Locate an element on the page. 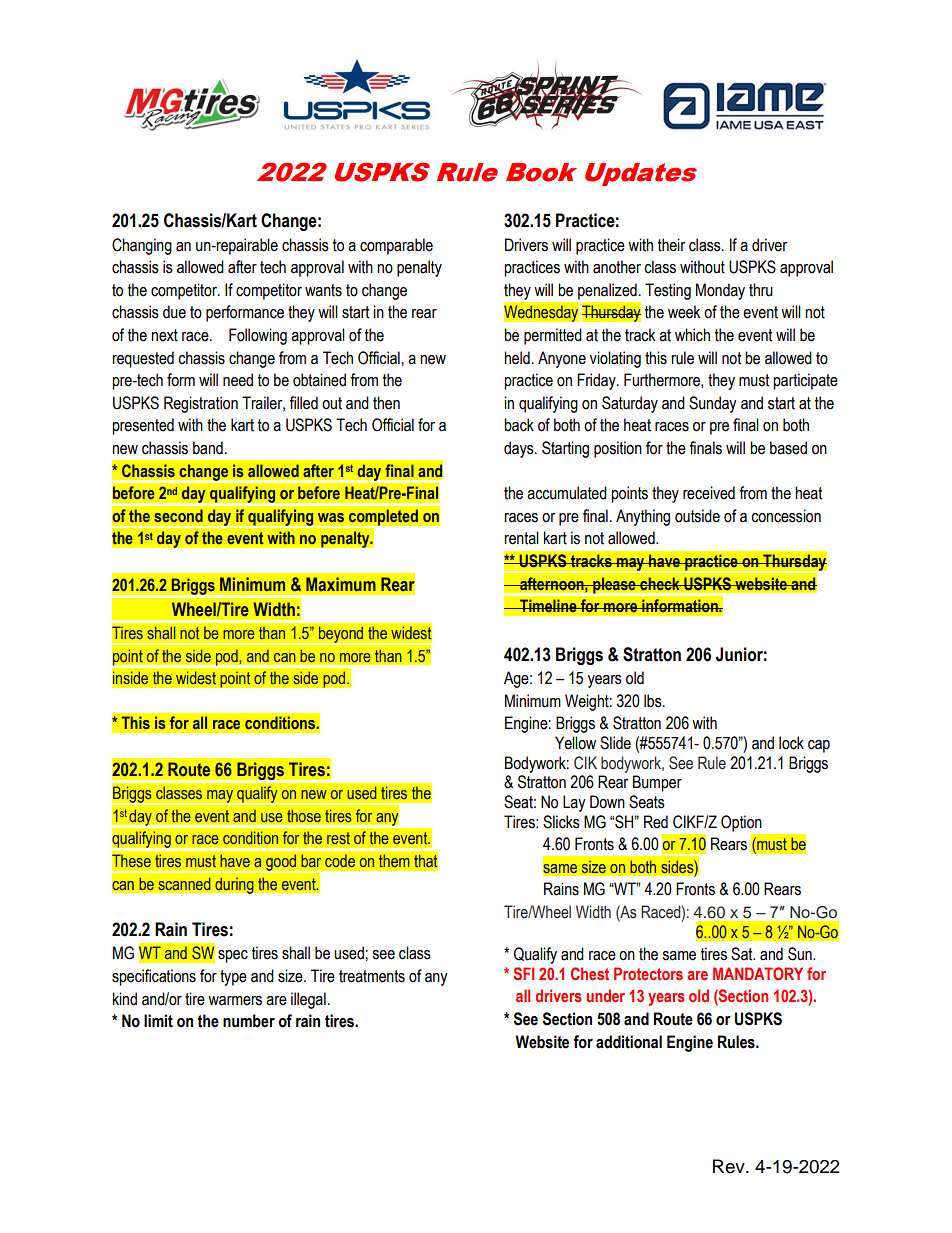  beyond is located at coordinates (341, 635).
